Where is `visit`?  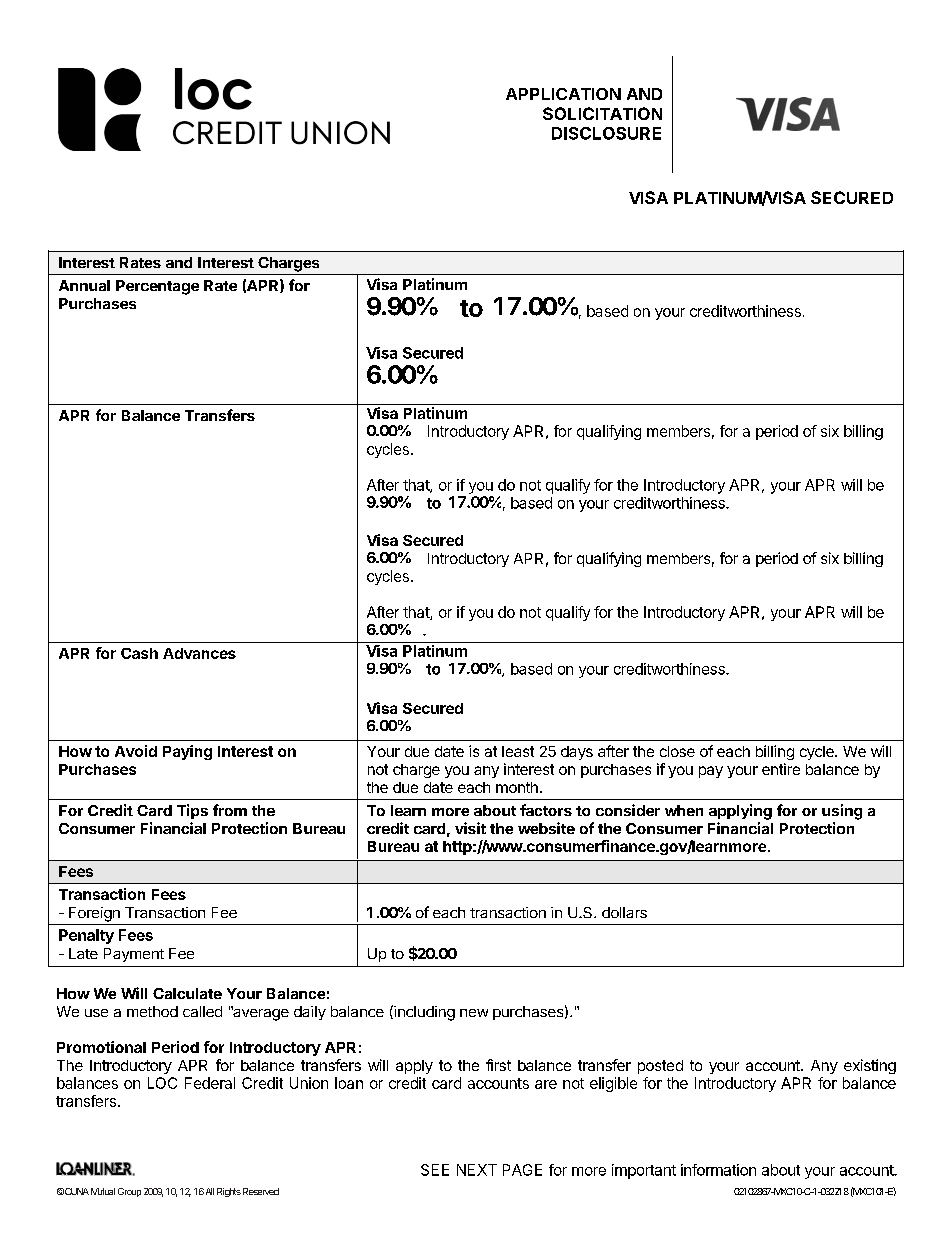 visit is located at coordinates (470, 828).
